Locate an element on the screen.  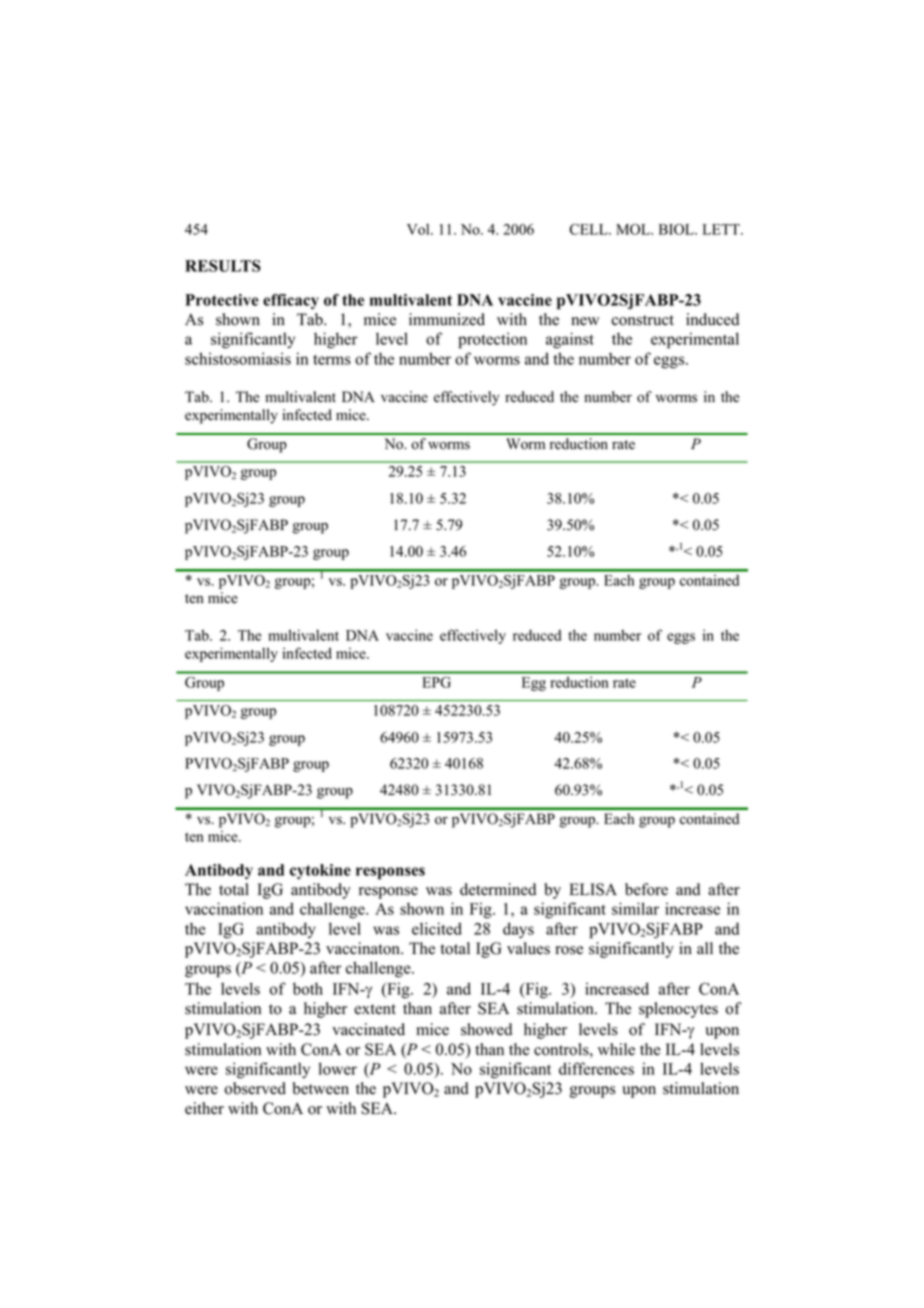
BIOL is located at coordinates (677, 229).
